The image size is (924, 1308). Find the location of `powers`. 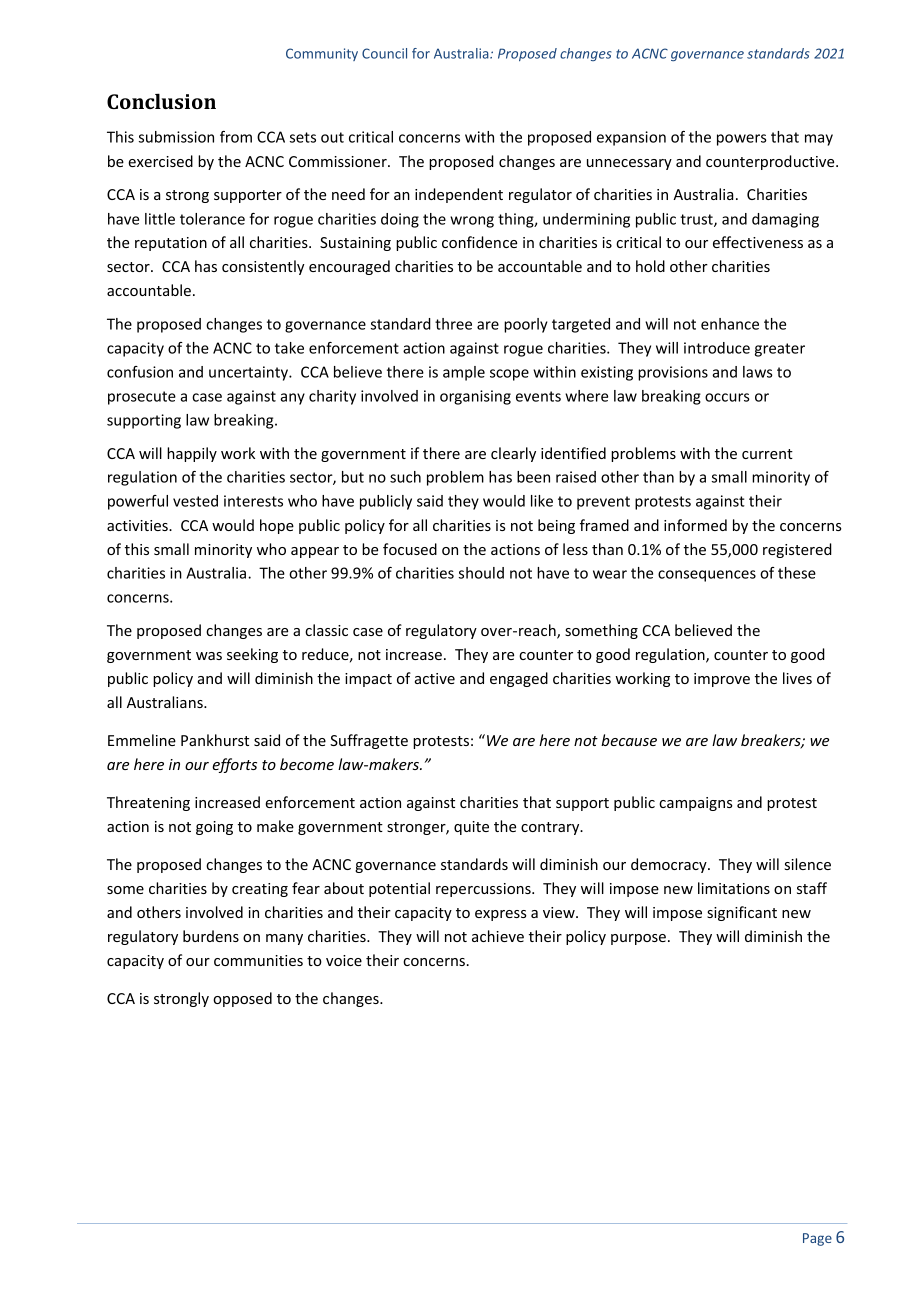

powers is located at coordinates (742, 140).
